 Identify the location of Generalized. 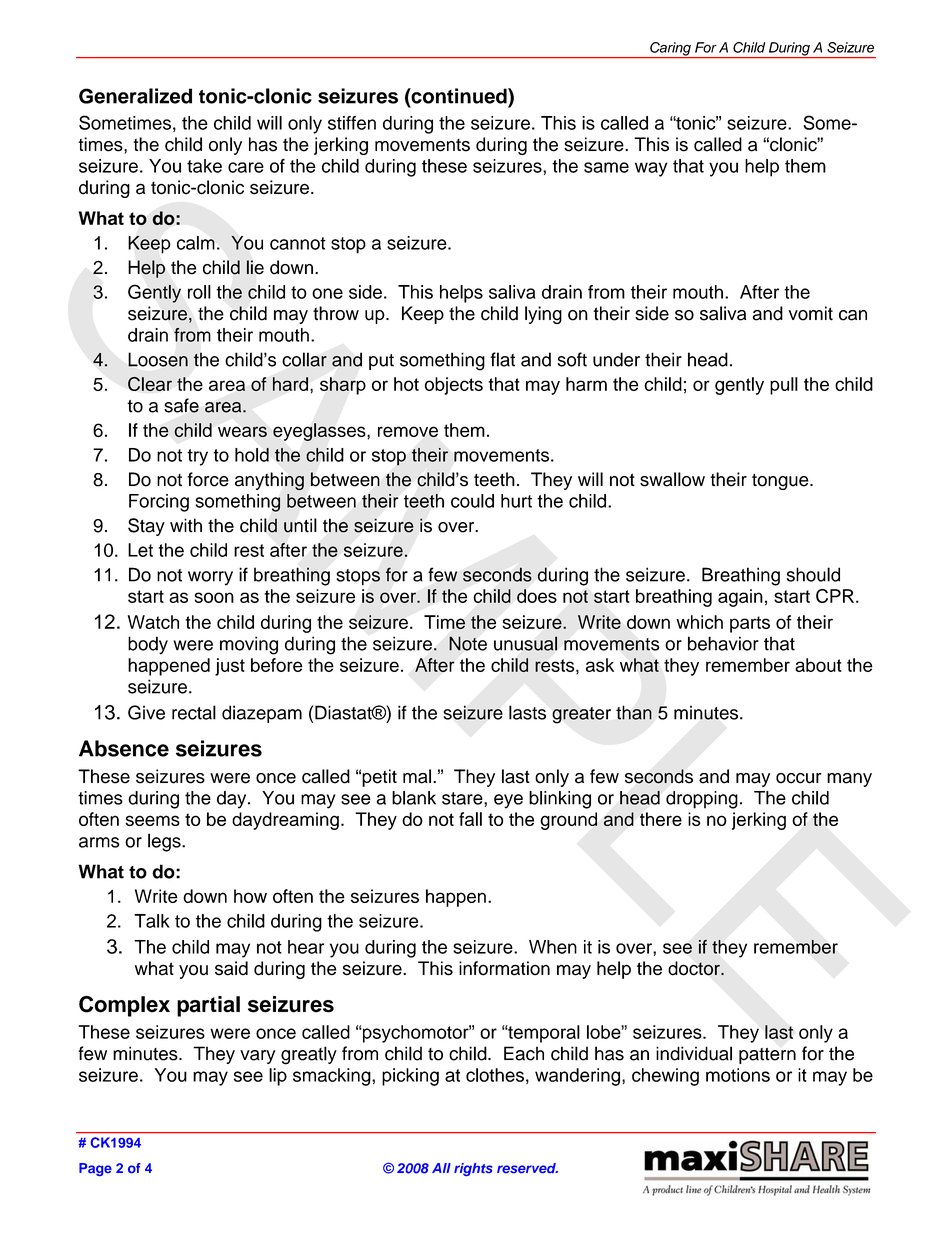
(135, 96).
